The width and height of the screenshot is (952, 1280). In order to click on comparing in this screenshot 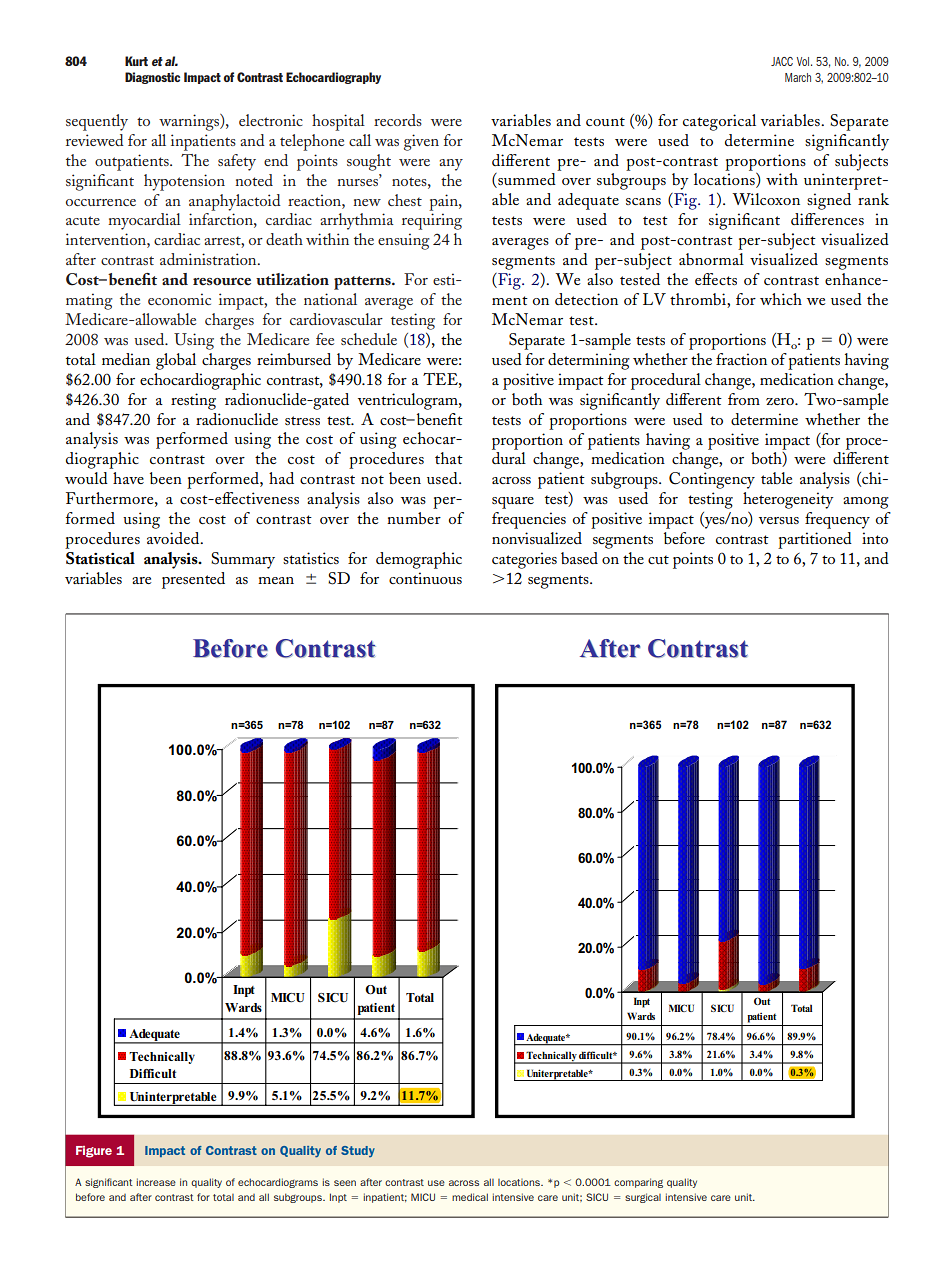, I will do `click(638, 1183)`.
